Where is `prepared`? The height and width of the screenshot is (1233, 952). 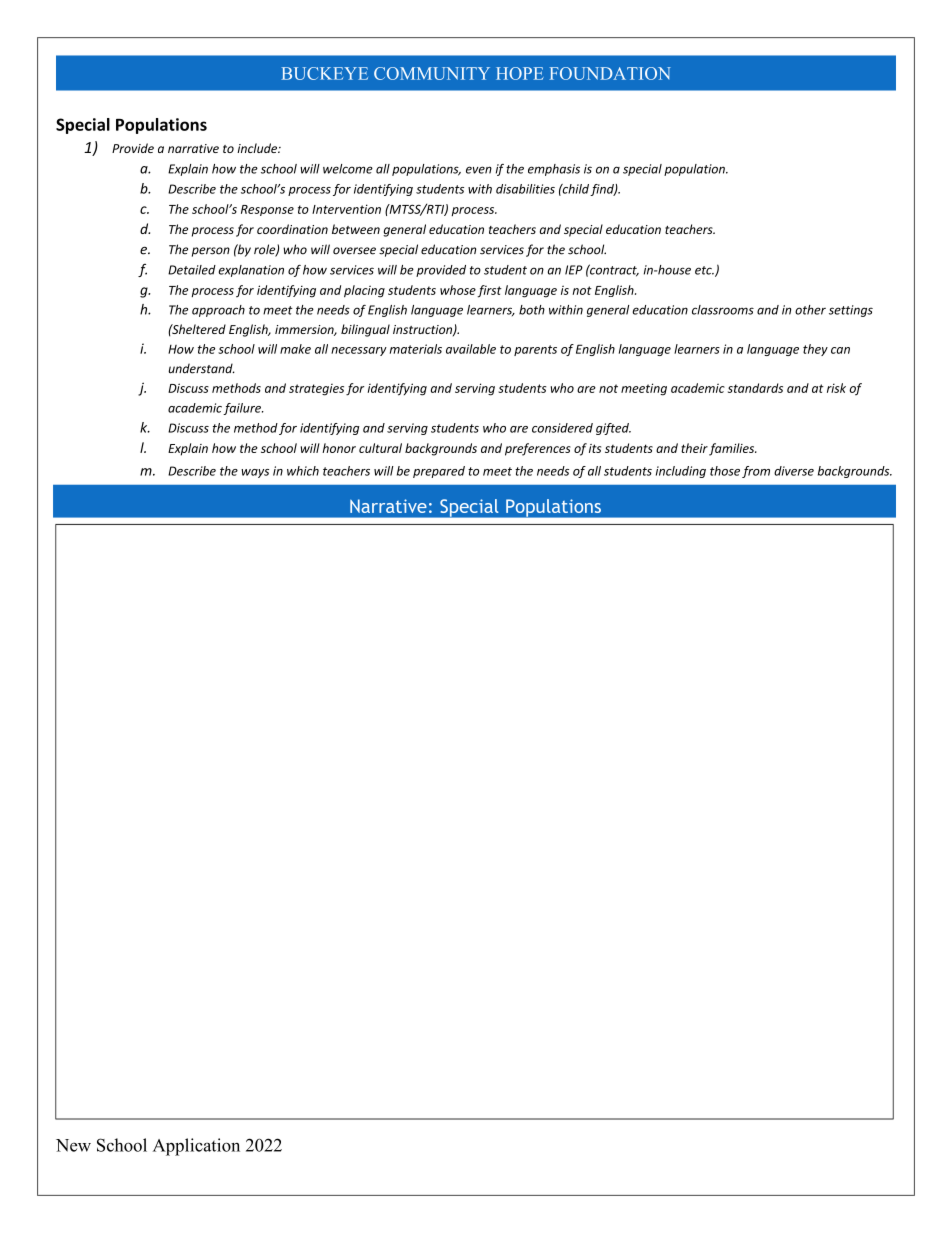
prepared is located at coordinates (439, 472).
